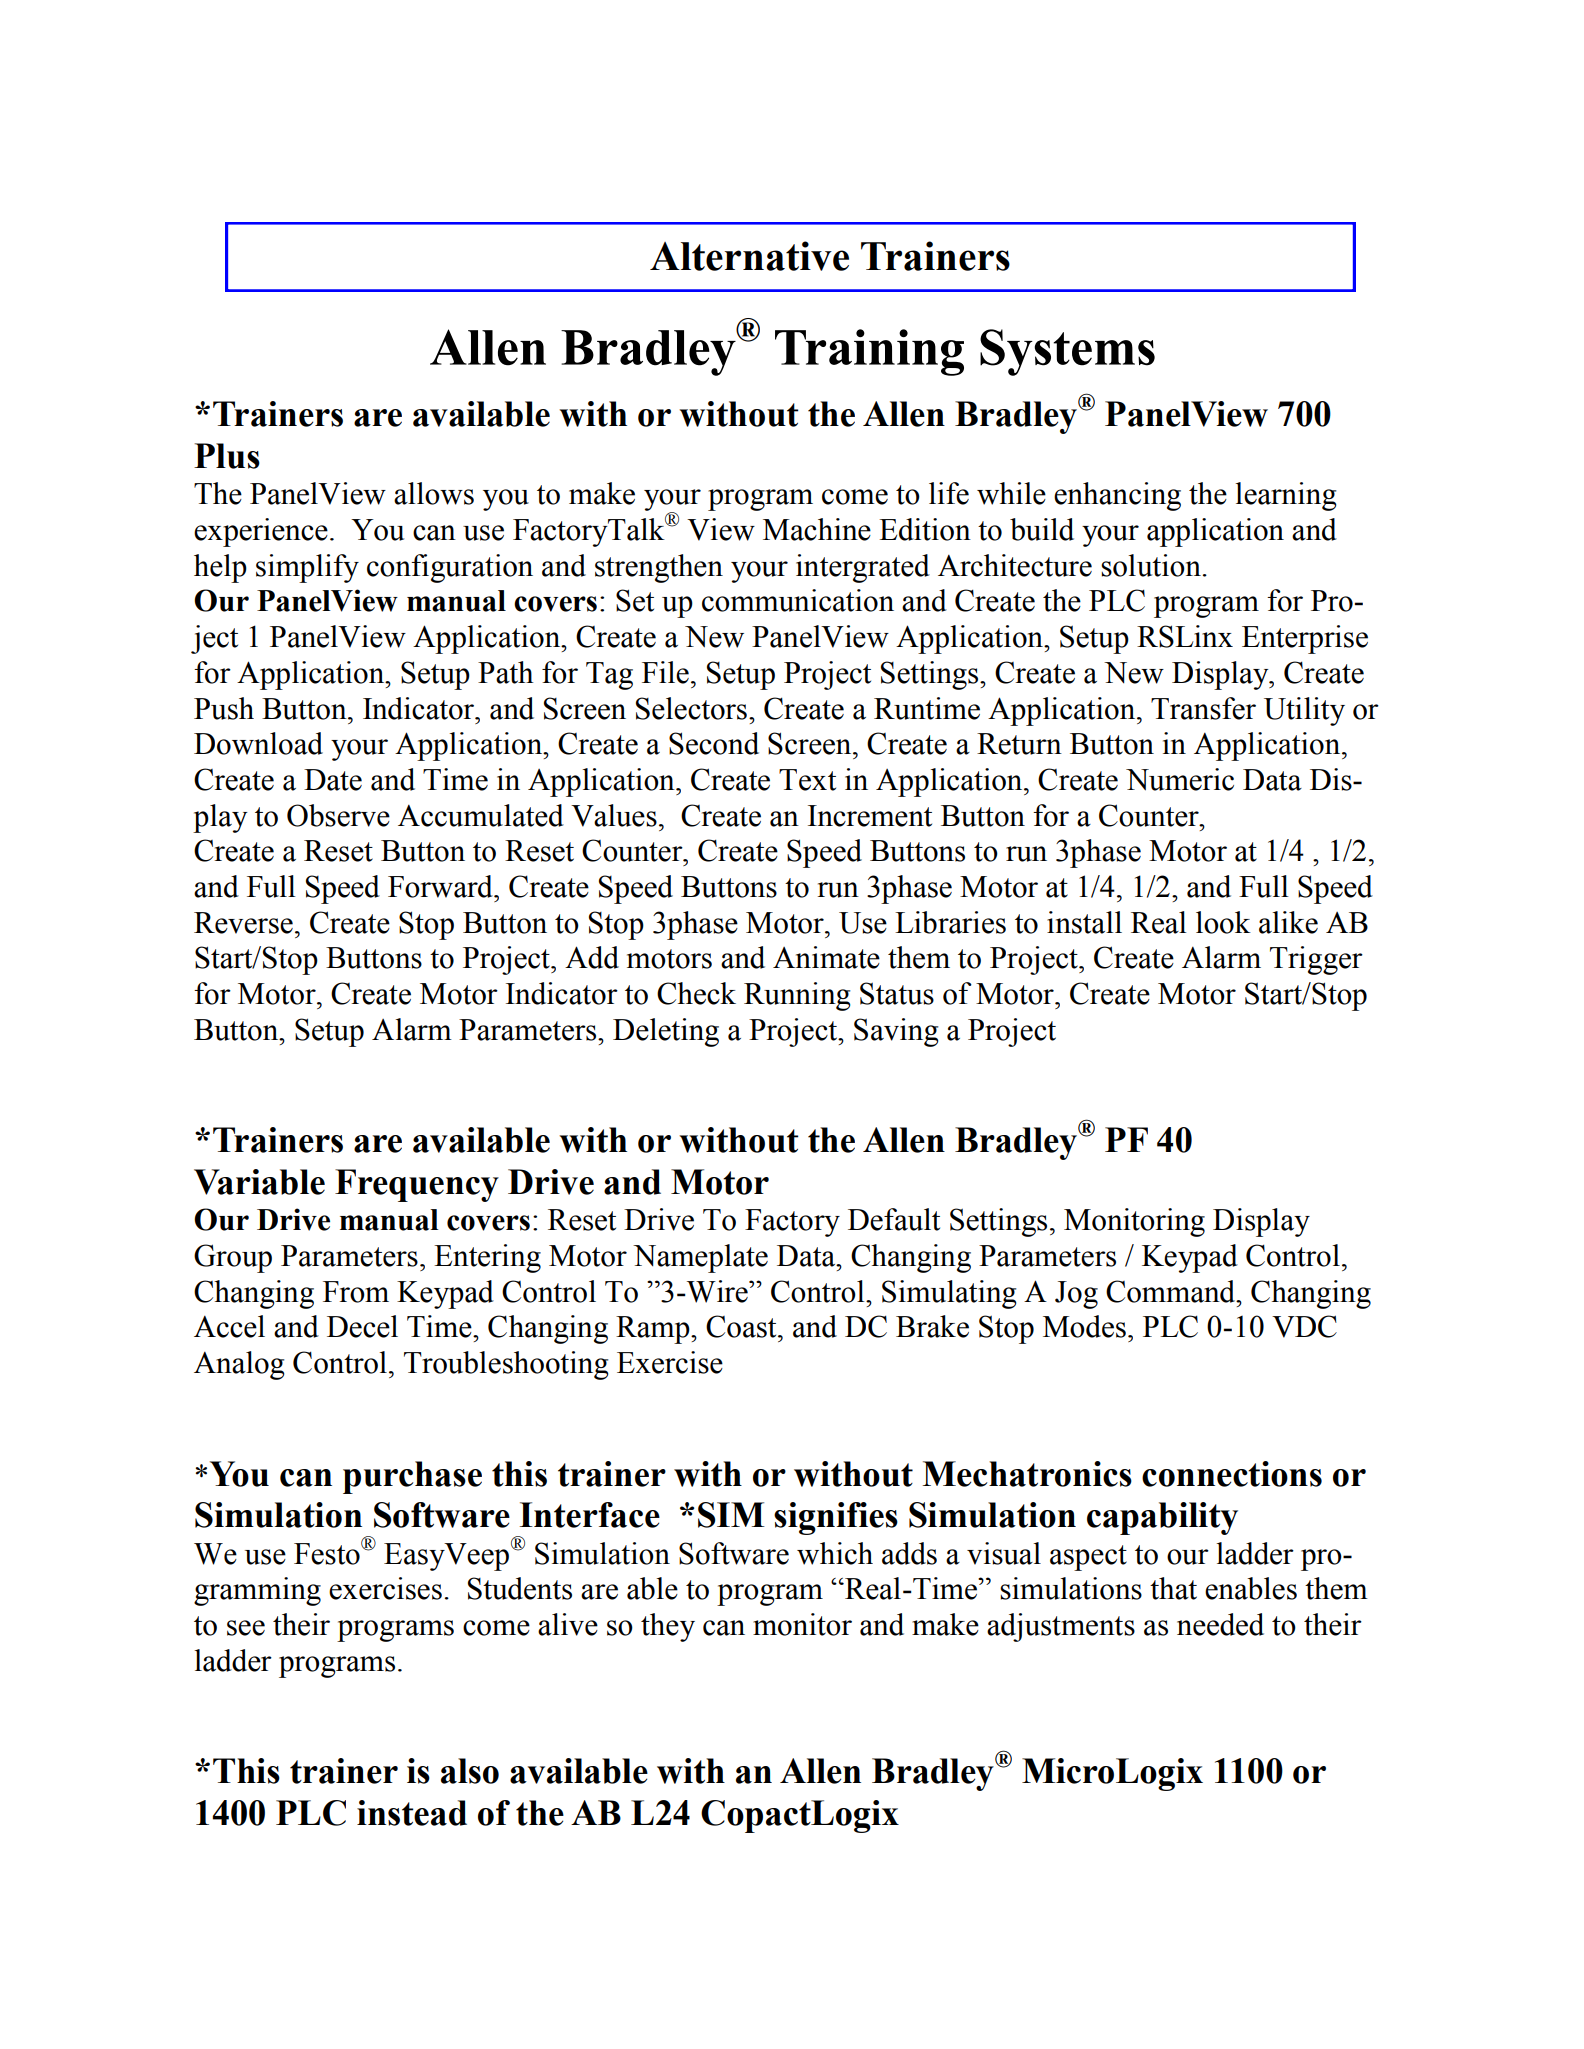 The height and width of the screenshot is (2049, 1584). I want to click on they, so click(668, 1627).
